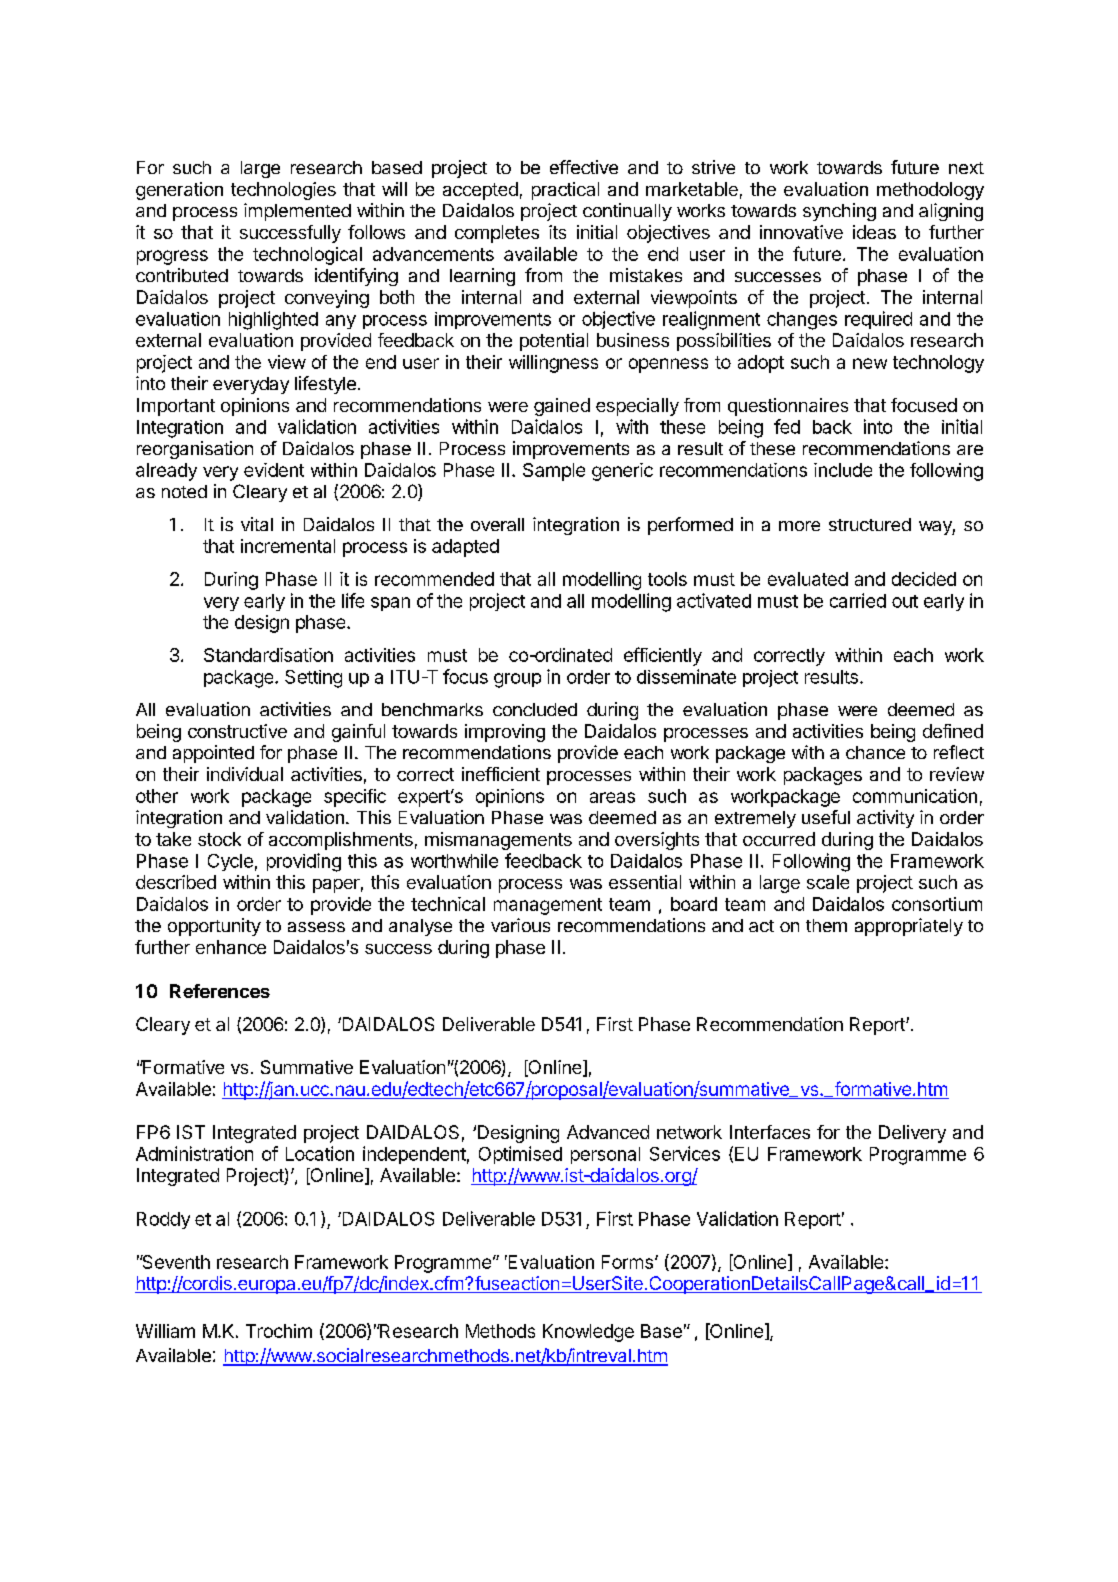  What do you see at coordinates (909, 927) in the screenshot?
I see `appropriately` at bounding box center [909, 927].
